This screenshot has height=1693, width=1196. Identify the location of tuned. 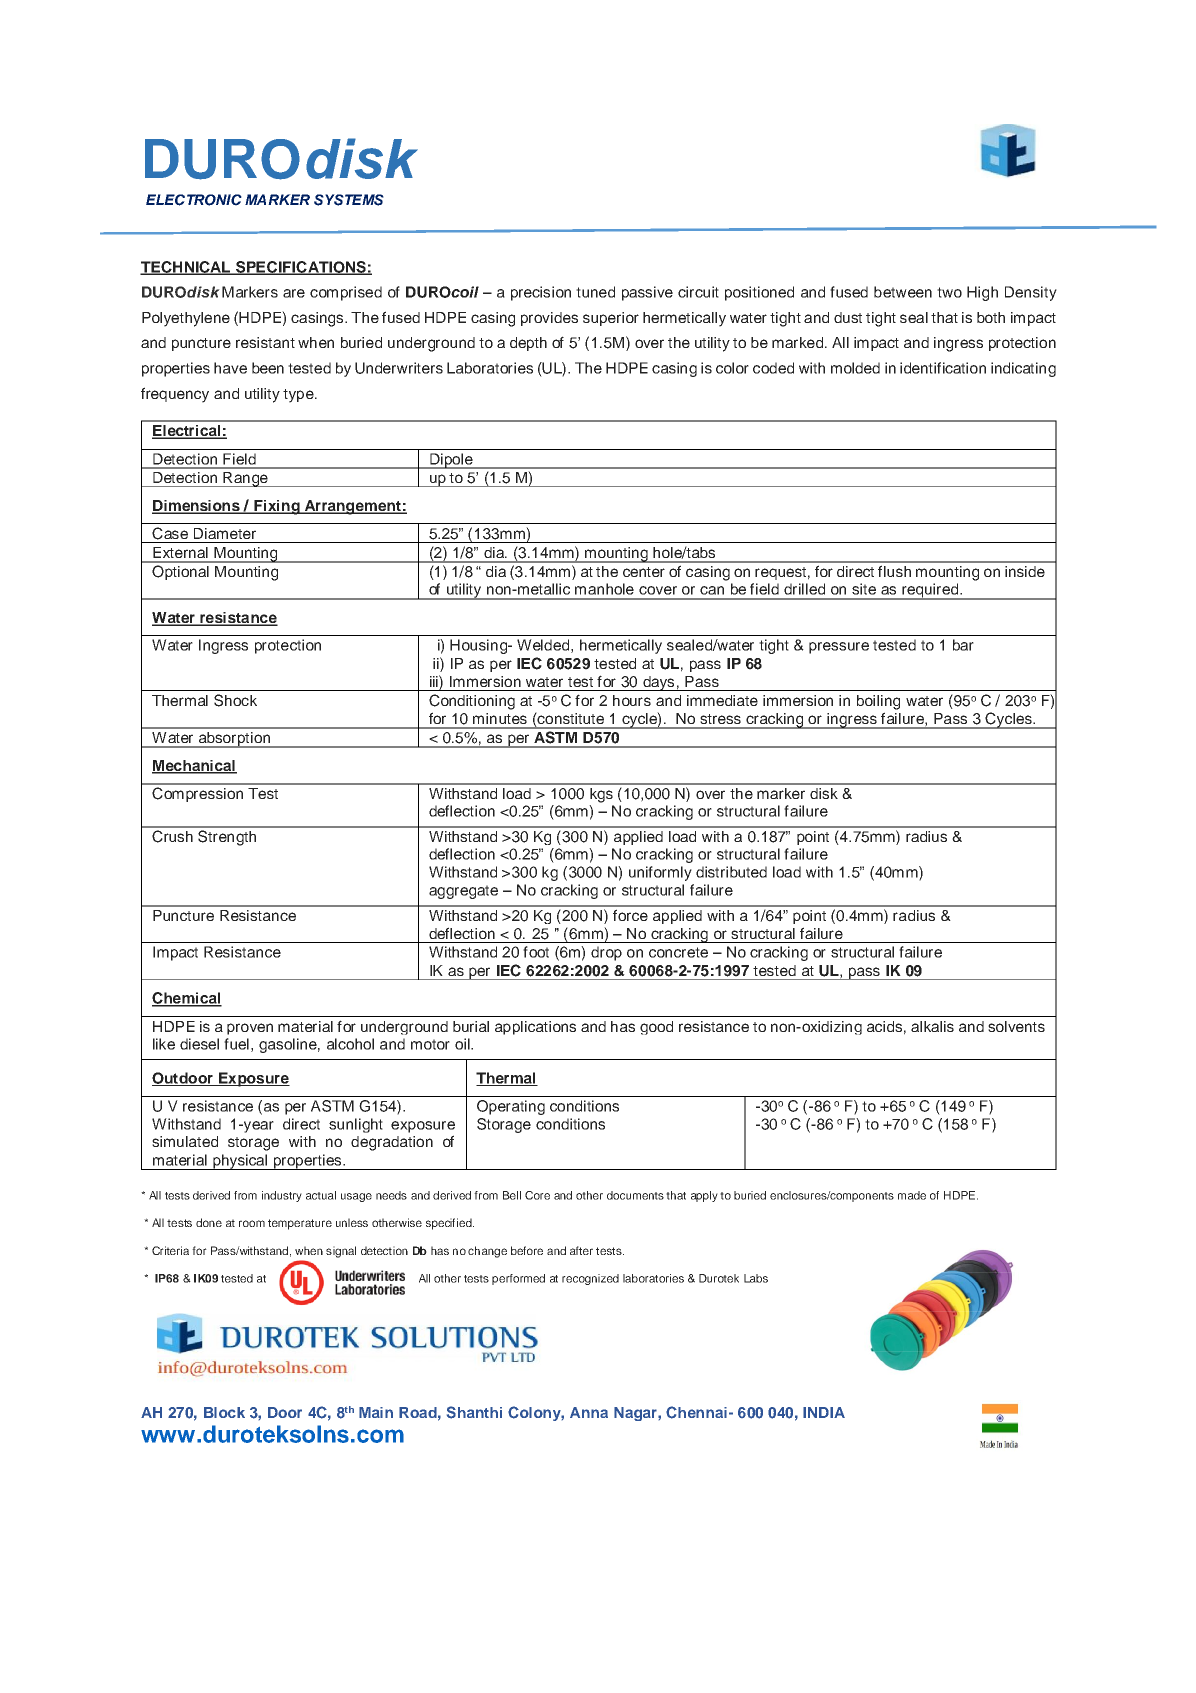
(595, 292).
